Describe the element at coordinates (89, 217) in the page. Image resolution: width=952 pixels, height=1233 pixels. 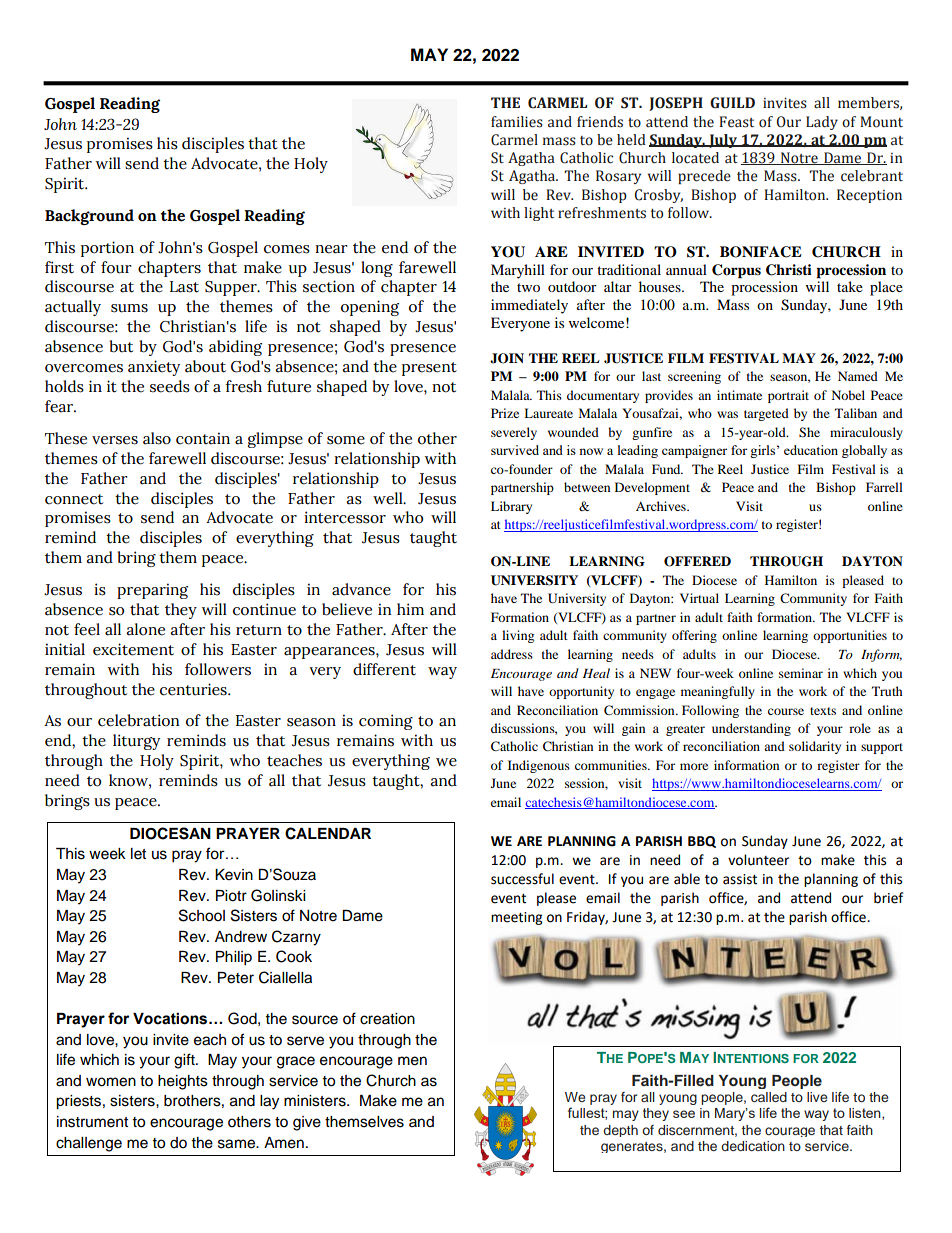
I see `Background` at that location.
